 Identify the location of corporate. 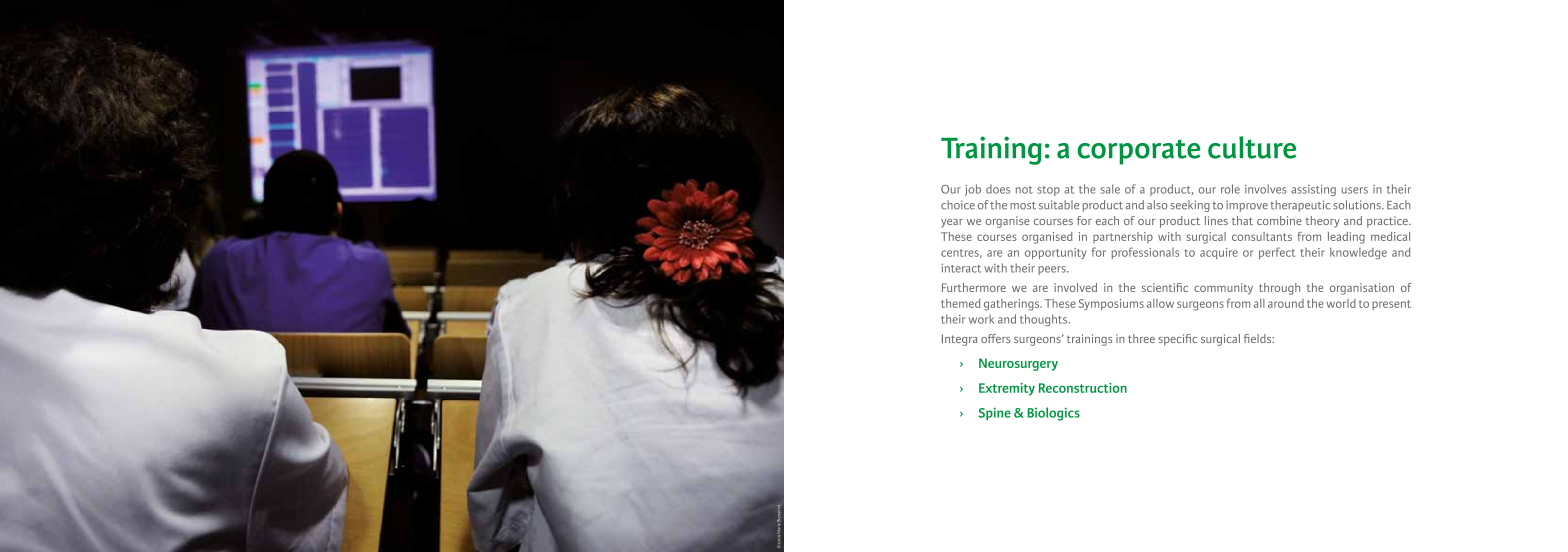
(1139, 152).
